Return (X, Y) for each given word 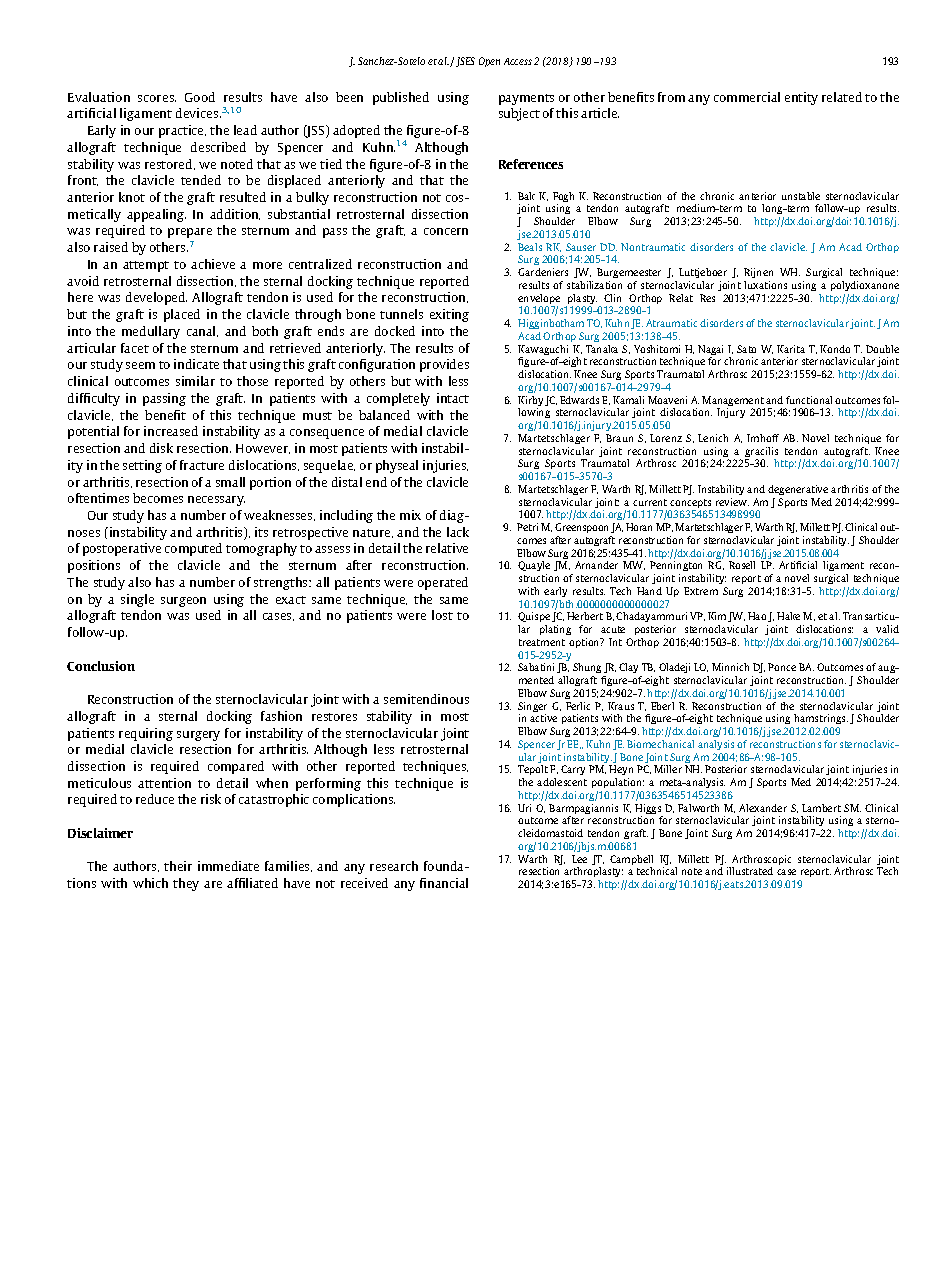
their (178, 866)
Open (489, 62)
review (732, 502)
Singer (532, 708)
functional (809, 400)
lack (458, 532)
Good (200, 97)
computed (193, 549)
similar (195, 381)
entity (801, 98)
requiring (146, 734)
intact (453, 398)
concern (446, 231)
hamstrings (820, 721)
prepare (190, 233)
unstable (801, 196)
